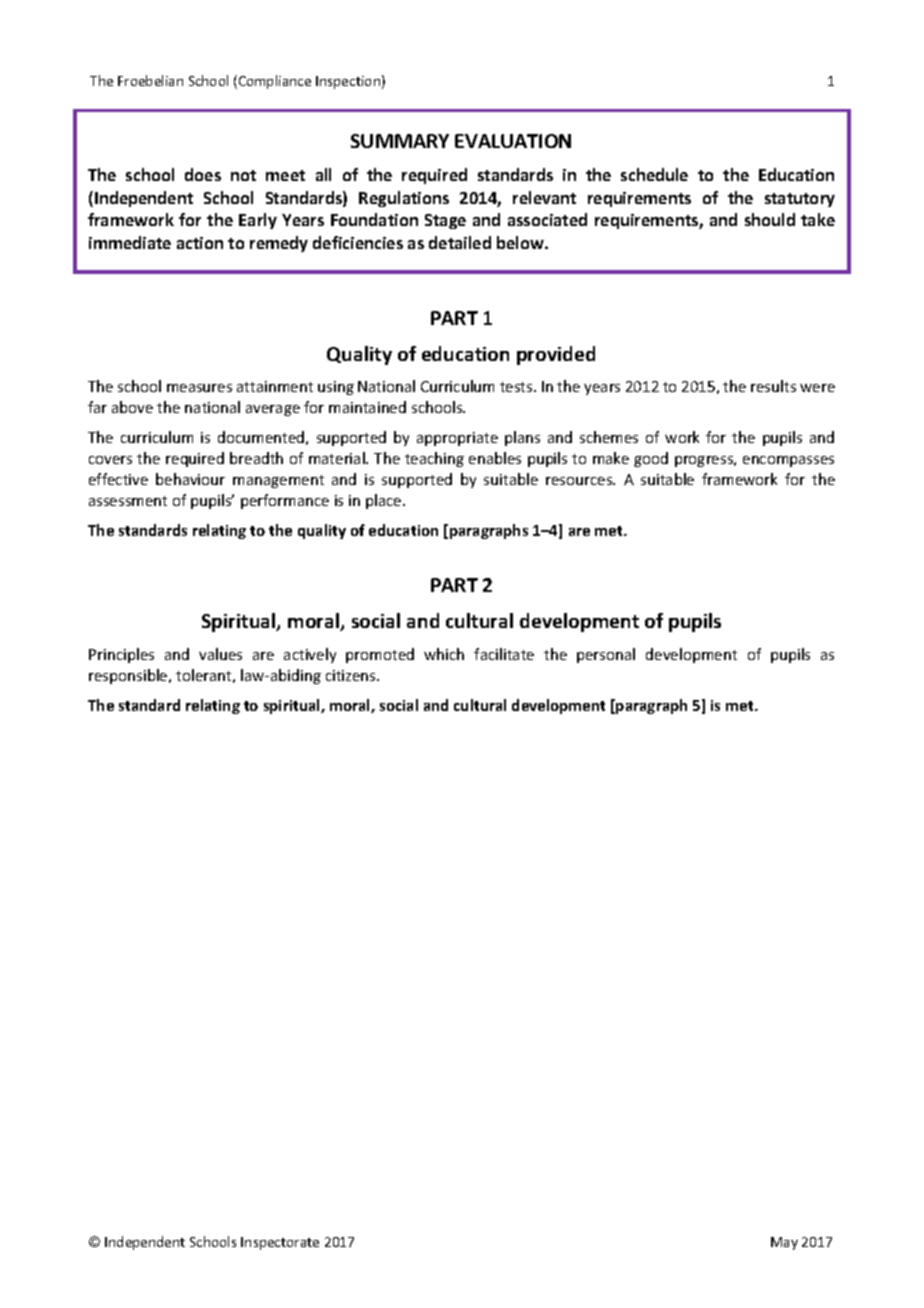 Image resolution: width=924 pixels, height=1308 pixels. I want to click on citizens, so click(352, 675).
